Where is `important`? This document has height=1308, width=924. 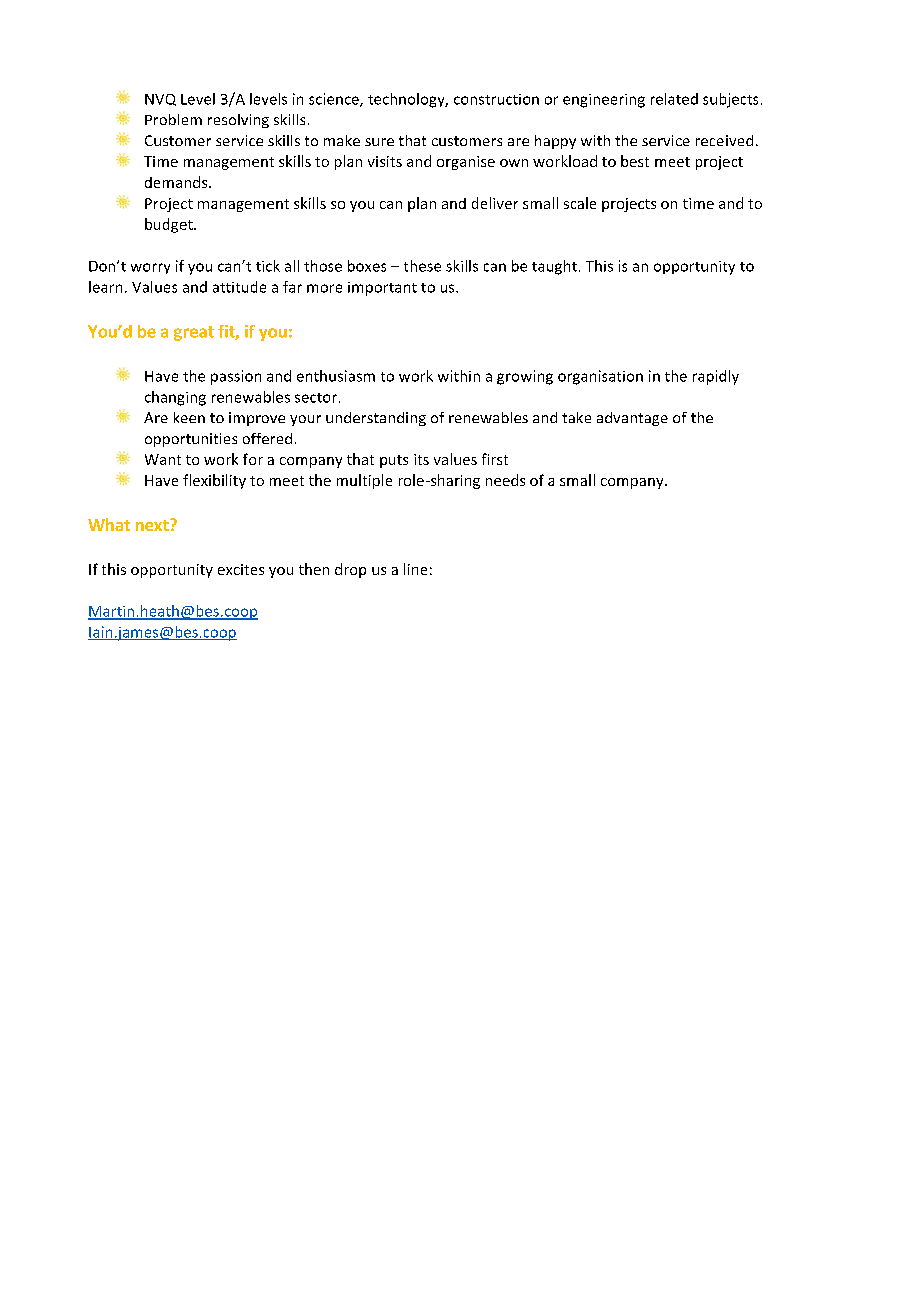 important is located at coordinates (382, 289).
